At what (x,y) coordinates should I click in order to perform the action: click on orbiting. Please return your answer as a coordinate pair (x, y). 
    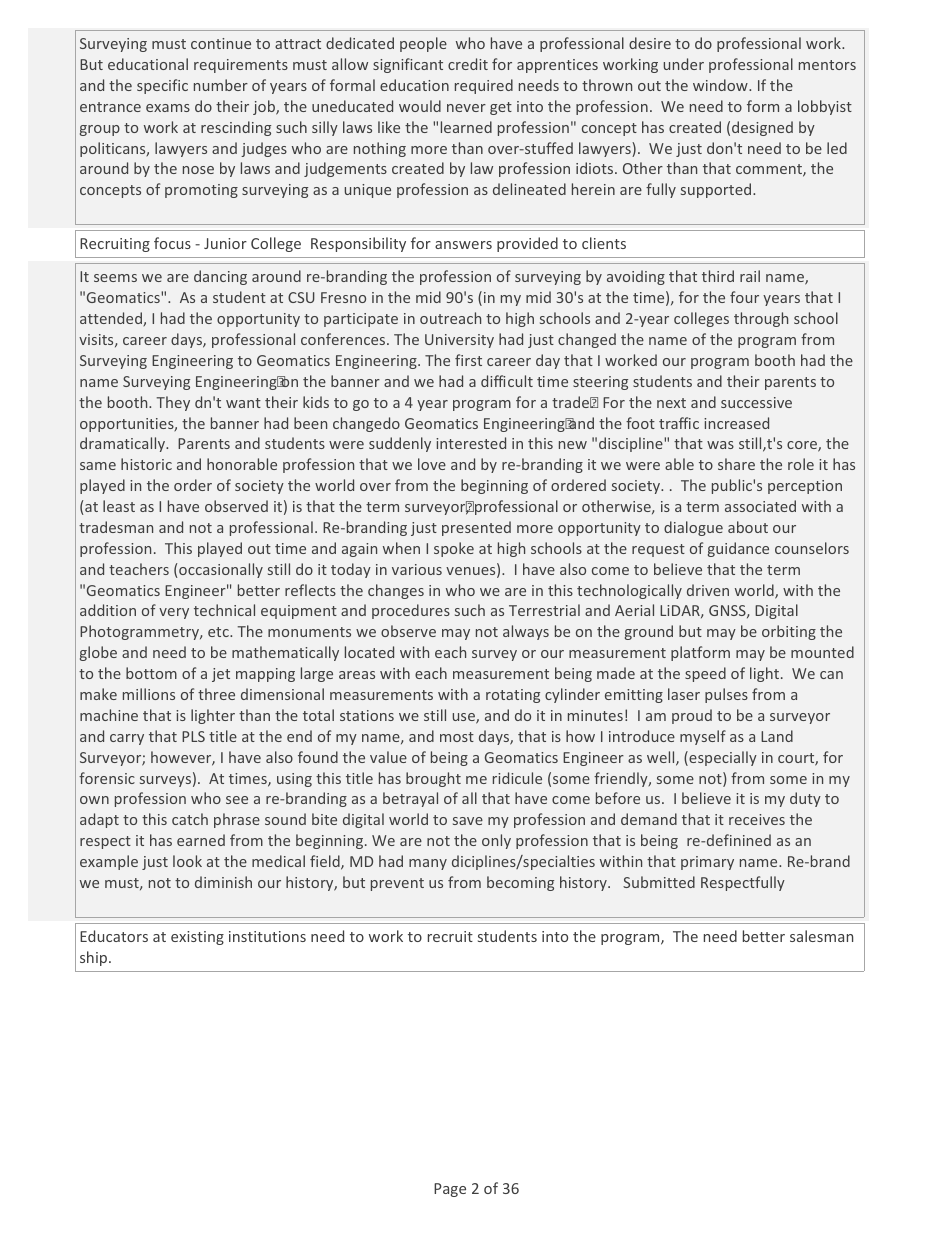
    Looking at the image, I should click on (789, 632).
